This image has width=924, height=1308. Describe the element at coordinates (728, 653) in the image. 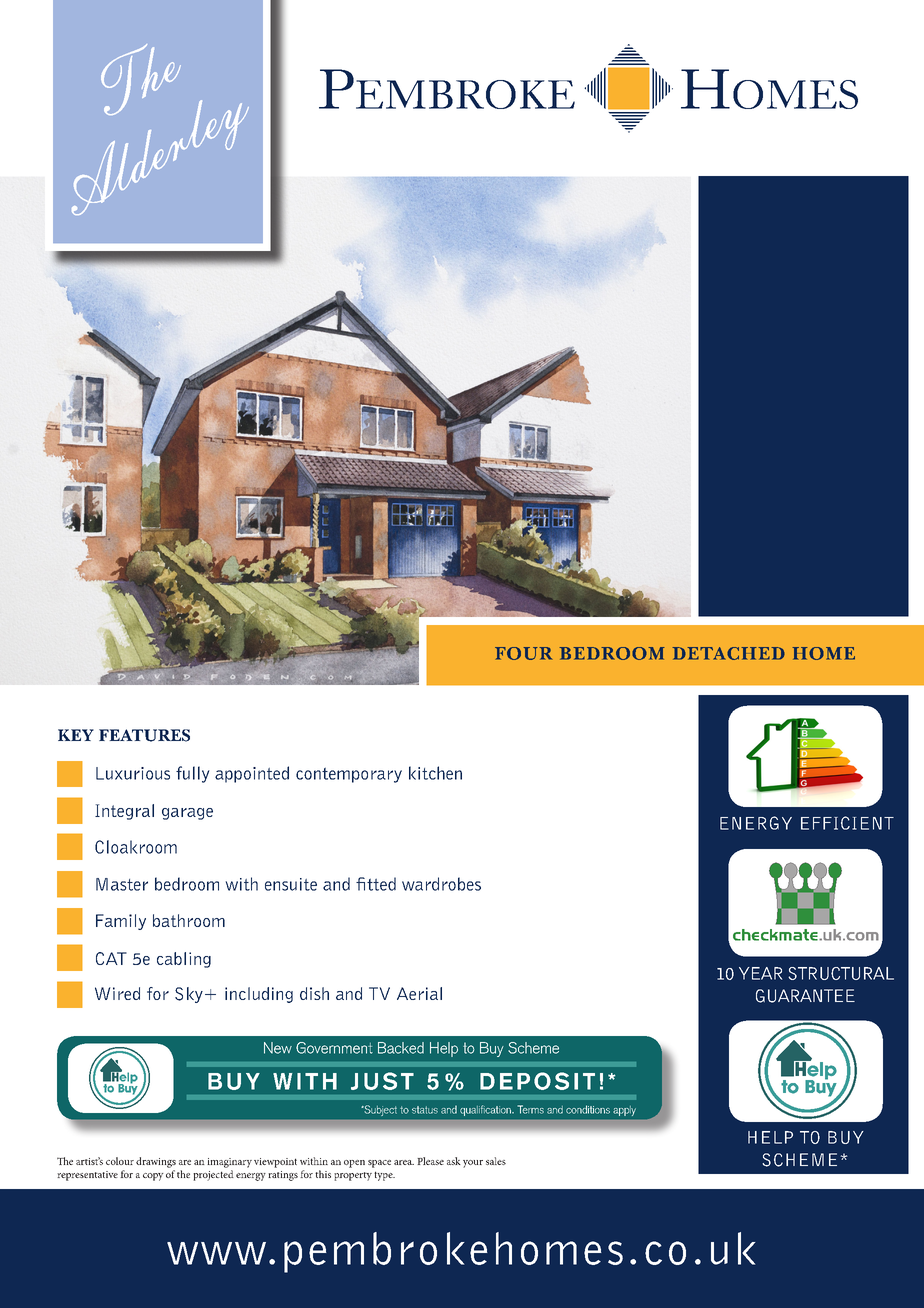

I see `DETACHED` at that location.
